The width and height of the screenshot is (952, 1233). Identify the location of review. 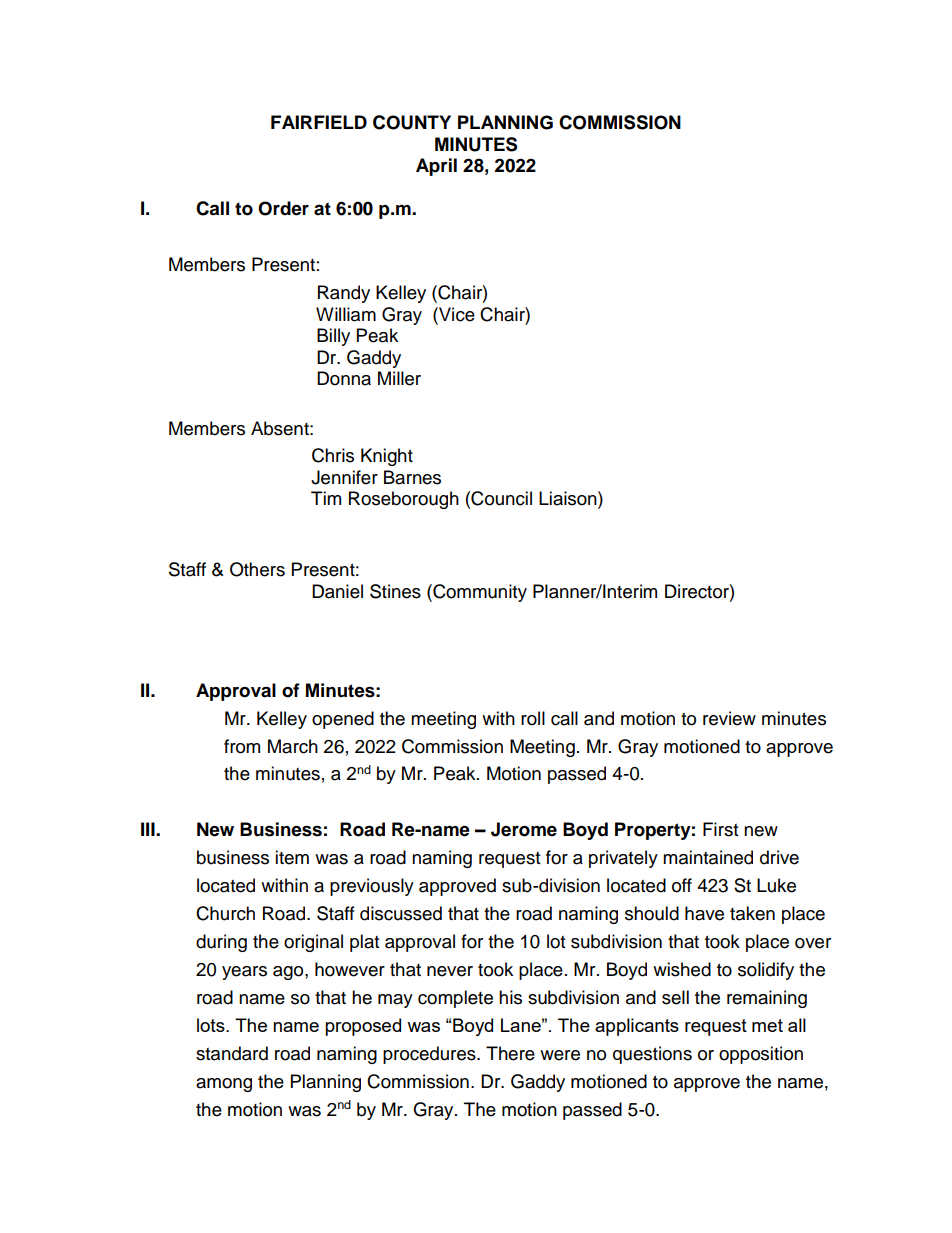
(729, 718).
